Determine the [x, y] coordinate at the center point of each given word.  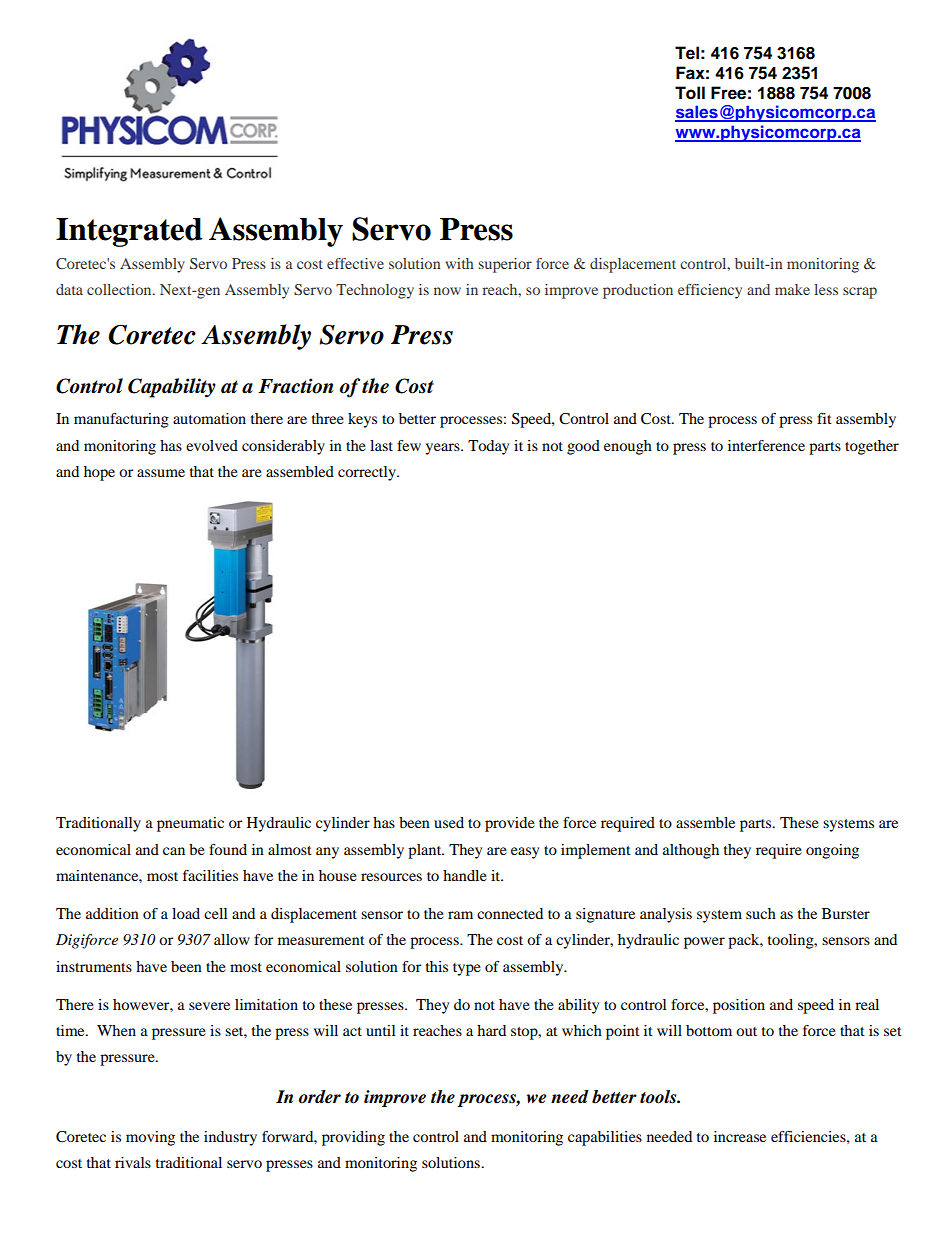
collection [120, 289]
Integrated [129, 232]
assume [161, 473]
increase [740, 1136]
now [447, 291]
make [792, 289]
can [174, 851]
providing [353, 1138]
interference [766, 445]
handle [465, 875]
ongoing [832, 851]
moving [150, 1138]
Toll [690, 93]
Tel [687, 53]
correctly [368, 473]
